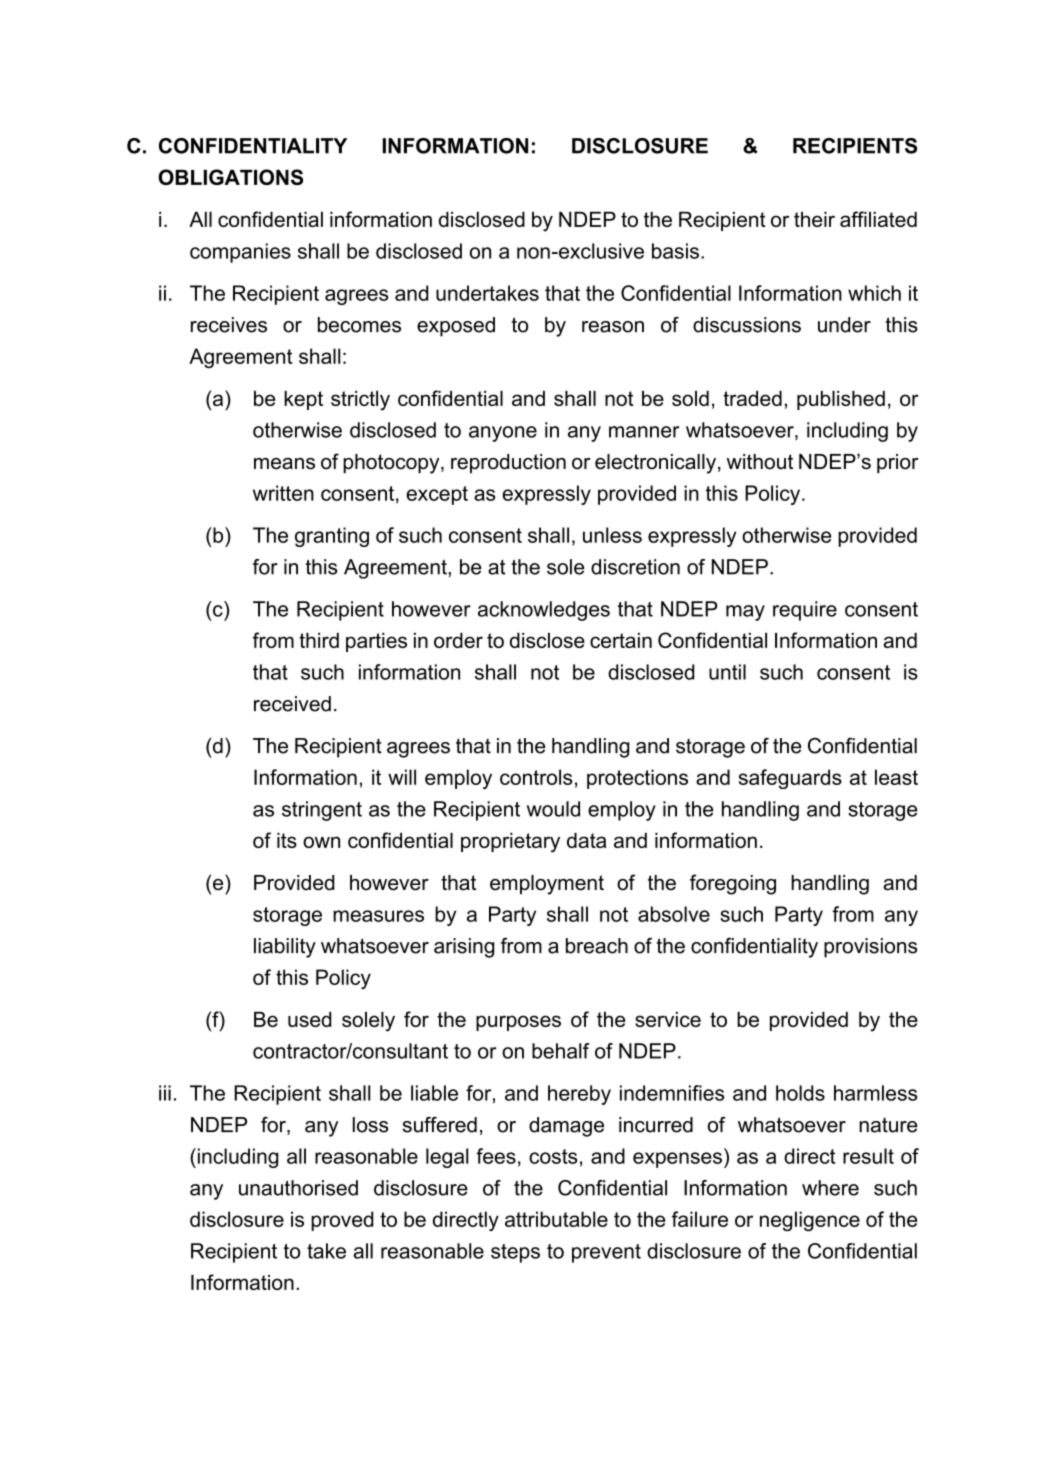 This image has height=1477, width=1044. I want to click on written, so click(283, 493).
